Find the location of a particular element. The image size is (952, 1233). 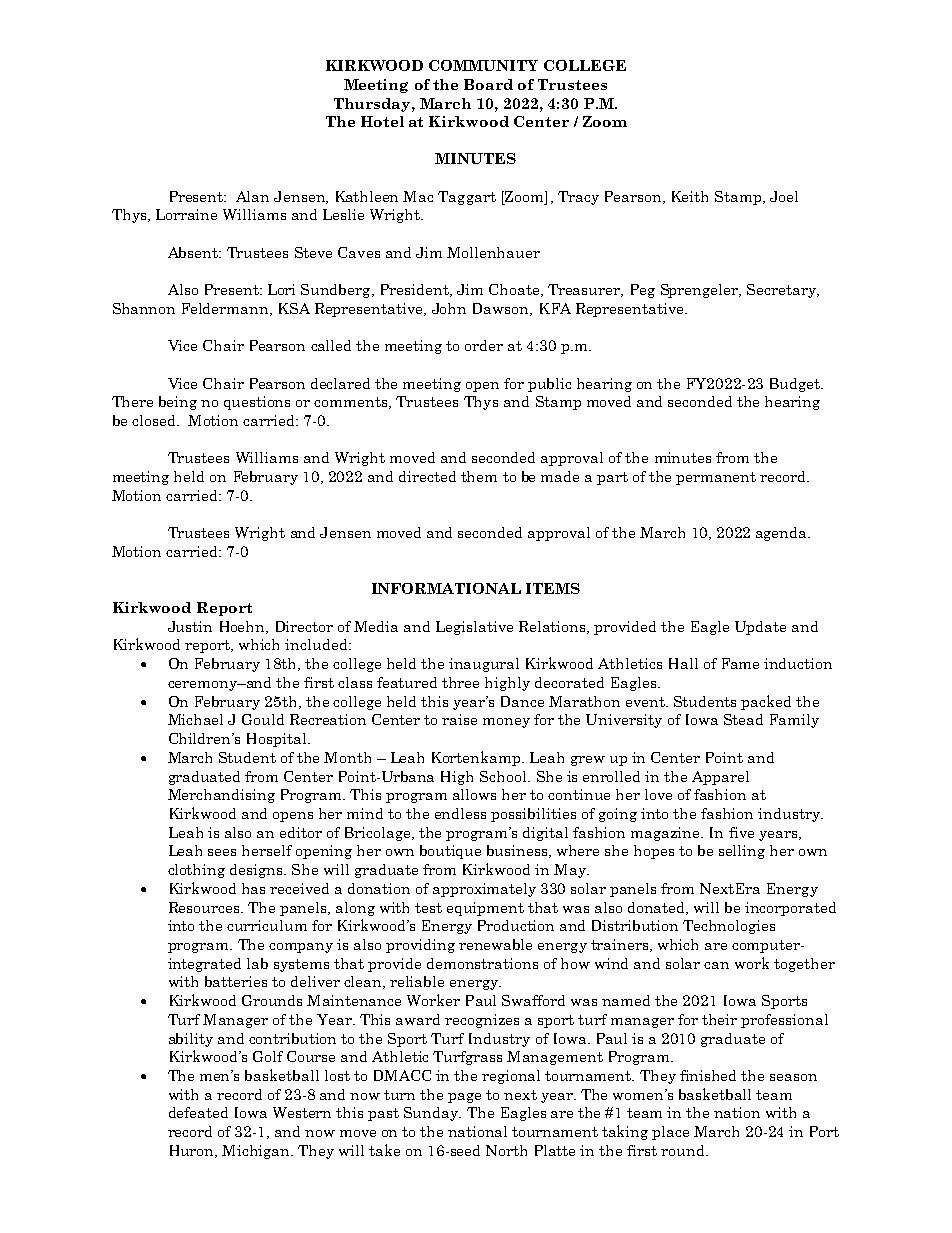

Budget is located at coordinates (796, 385).
